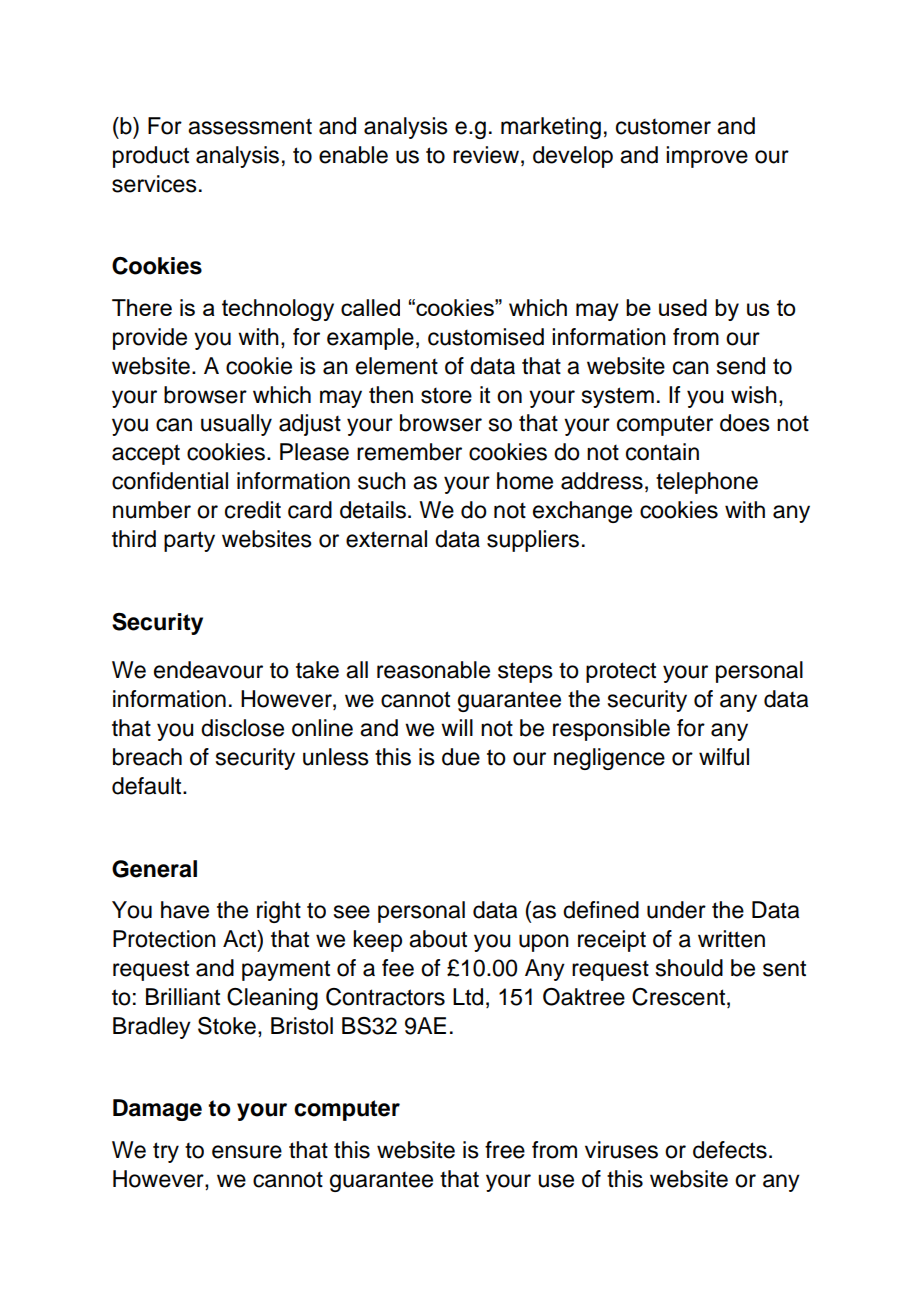 The width and height of the image is (924, 1308). I want to click on wilful, so click(724, 757).
